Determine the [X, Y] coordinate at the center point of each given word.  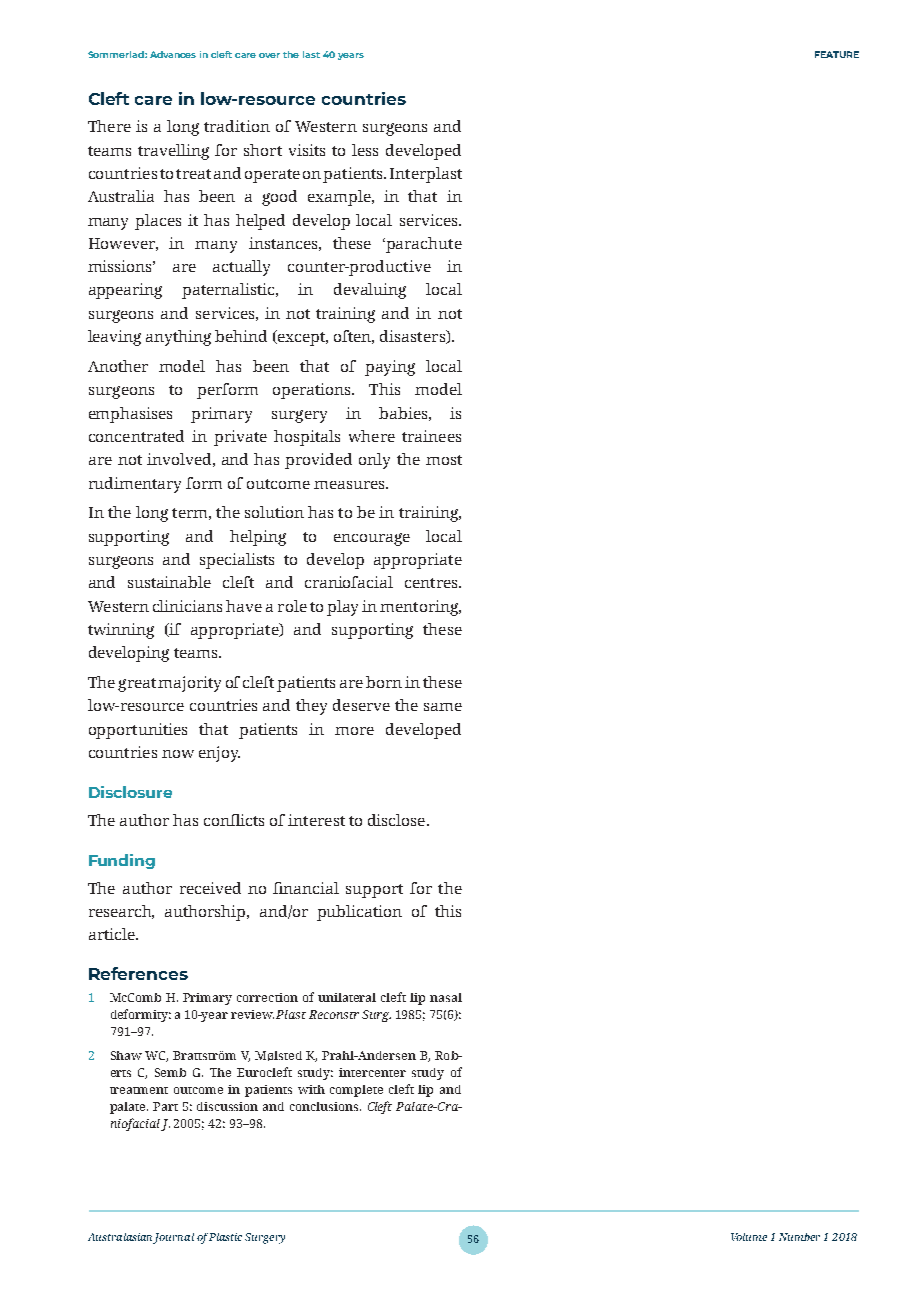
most [444, 460]
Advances [173, 54]
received [210, 888]
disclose [396, 820]
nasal [446, 997]
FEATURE [837, 54]
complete [356, 1091]
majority [189, 684]
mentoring [420, 608]
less [365, 150]
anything [178, 338]
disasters [413, 337]
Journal [173, 1238]
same [443, 707]
